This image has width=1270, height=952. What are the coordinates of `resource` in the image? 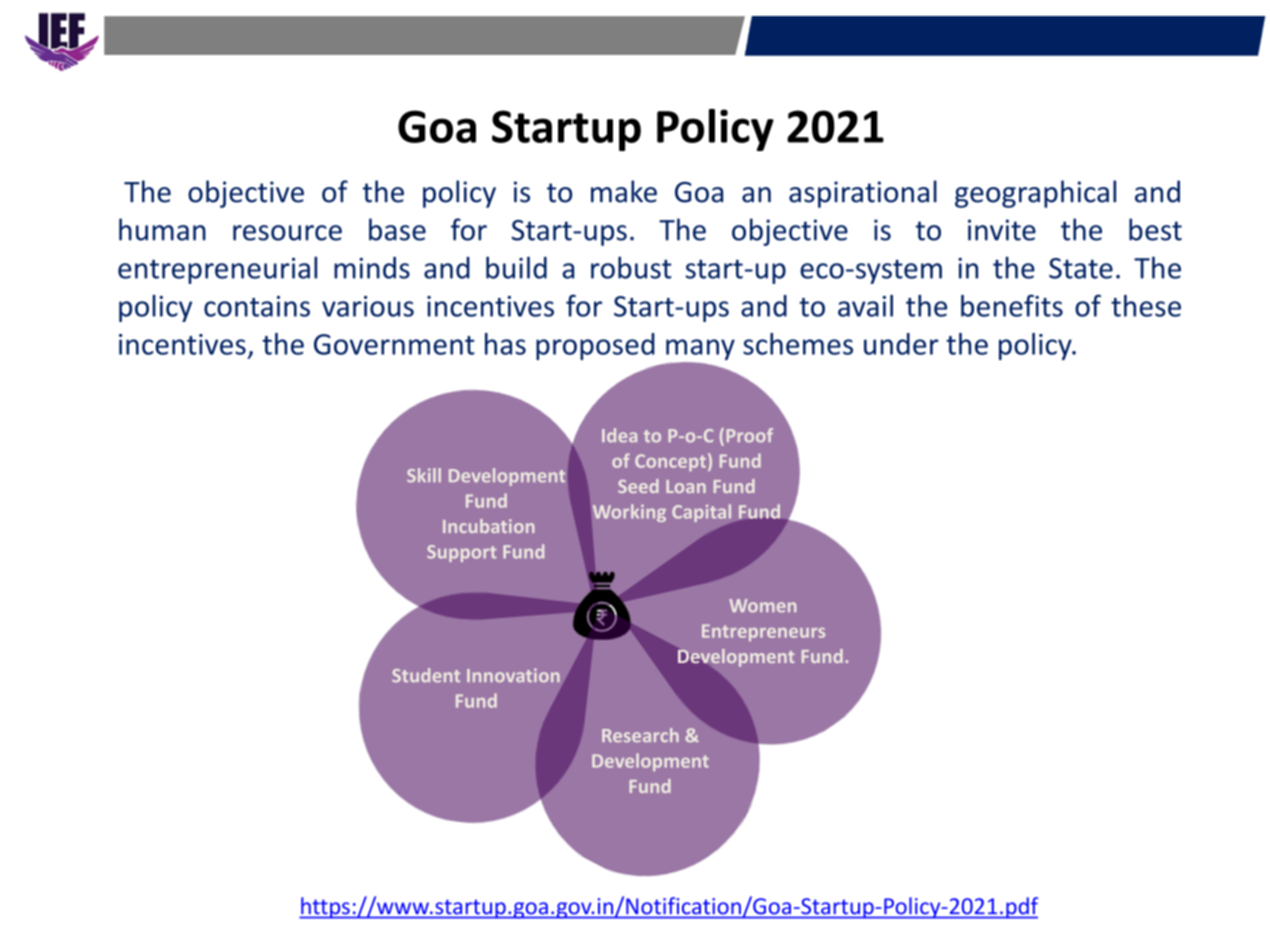 It's located at (287, 233).
